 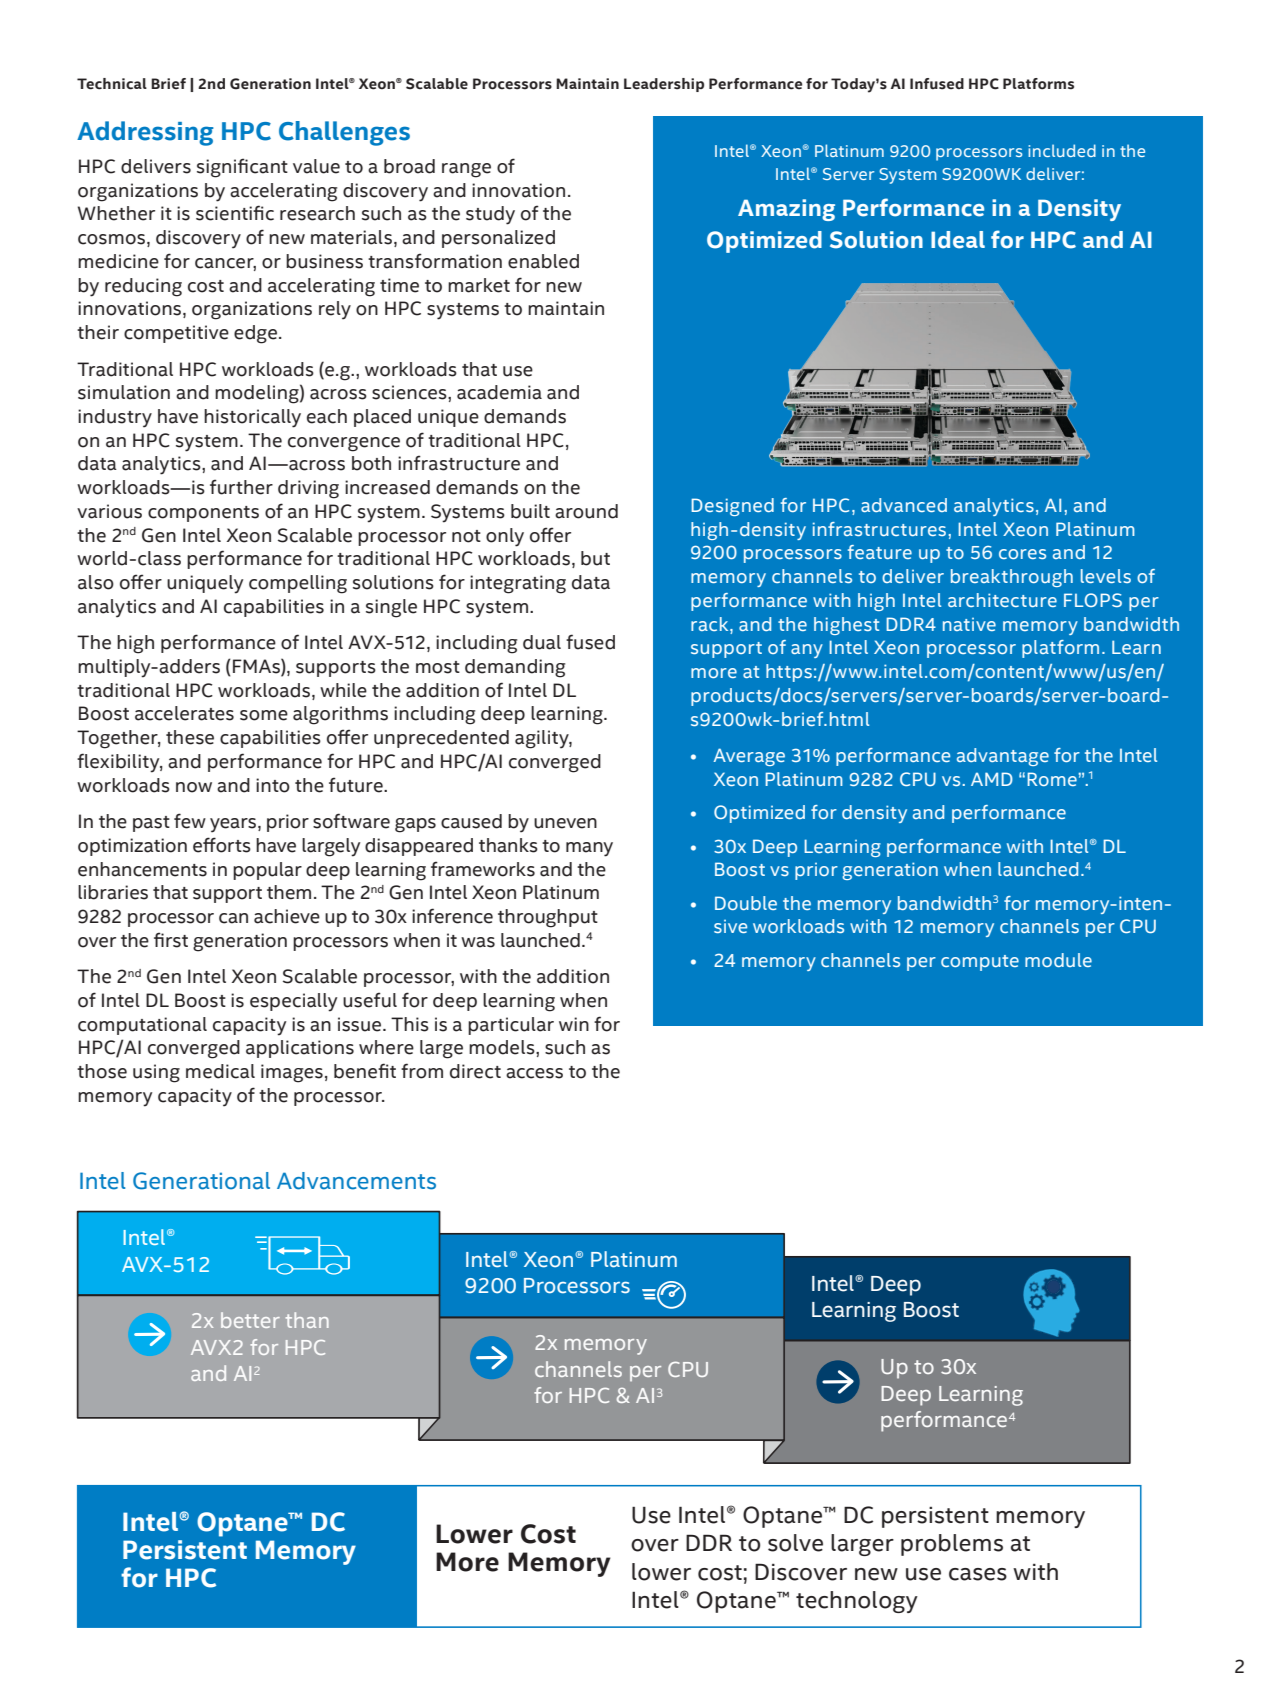 What do you see at coordinates (250, 1320) in the screenshot?
I see `better` at bounding box center [250, 1320].
